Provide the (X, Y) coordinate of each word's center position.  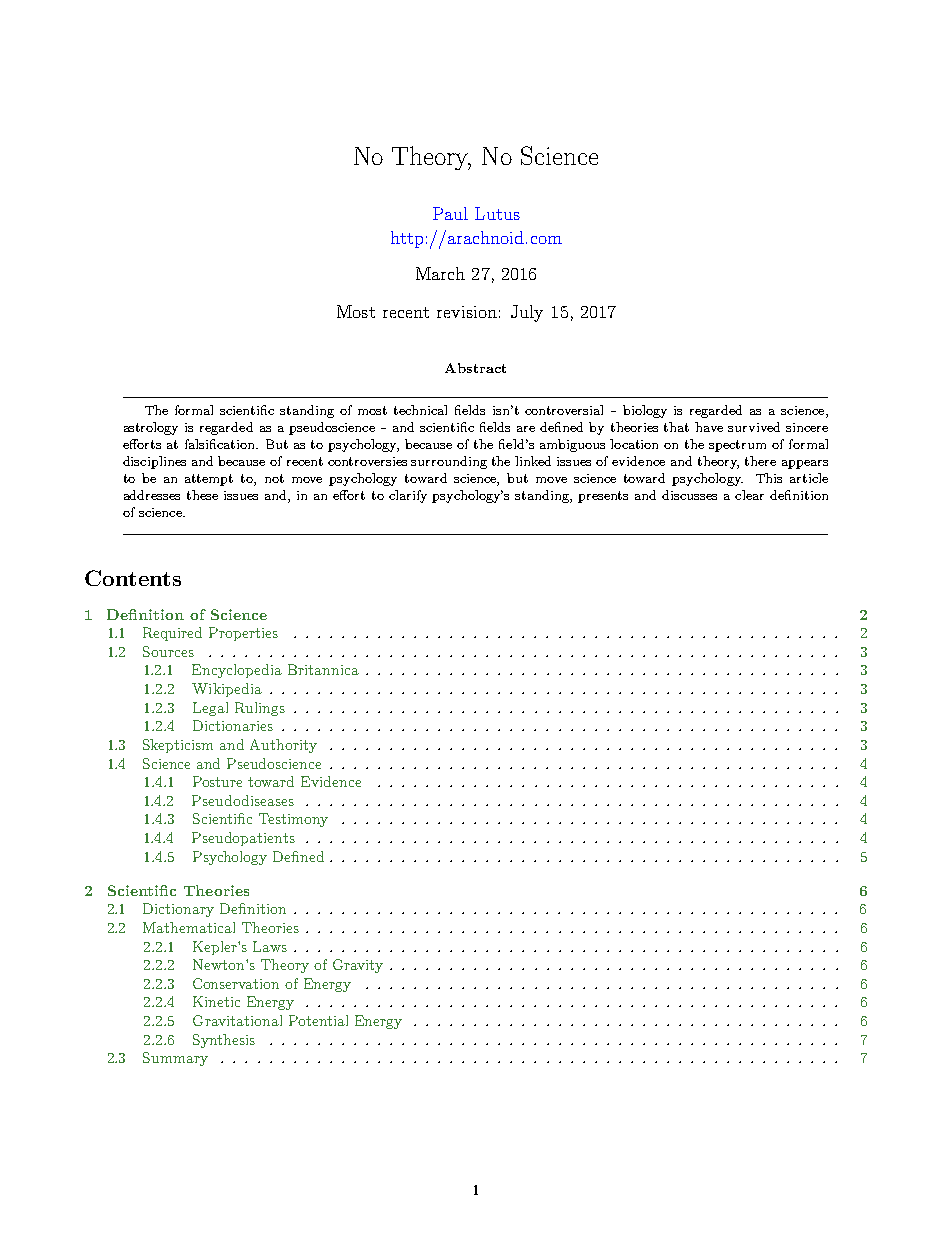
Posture (217, 781)
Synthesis (224, 1041)
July (527, 313)
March (440, 273)
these (202, 495)
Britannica (323, 669)
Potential (318, 1020)
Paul (450, 213)
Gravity (358, 966)
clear (749, 495)
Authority (283, 746)
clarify (408, 496)
